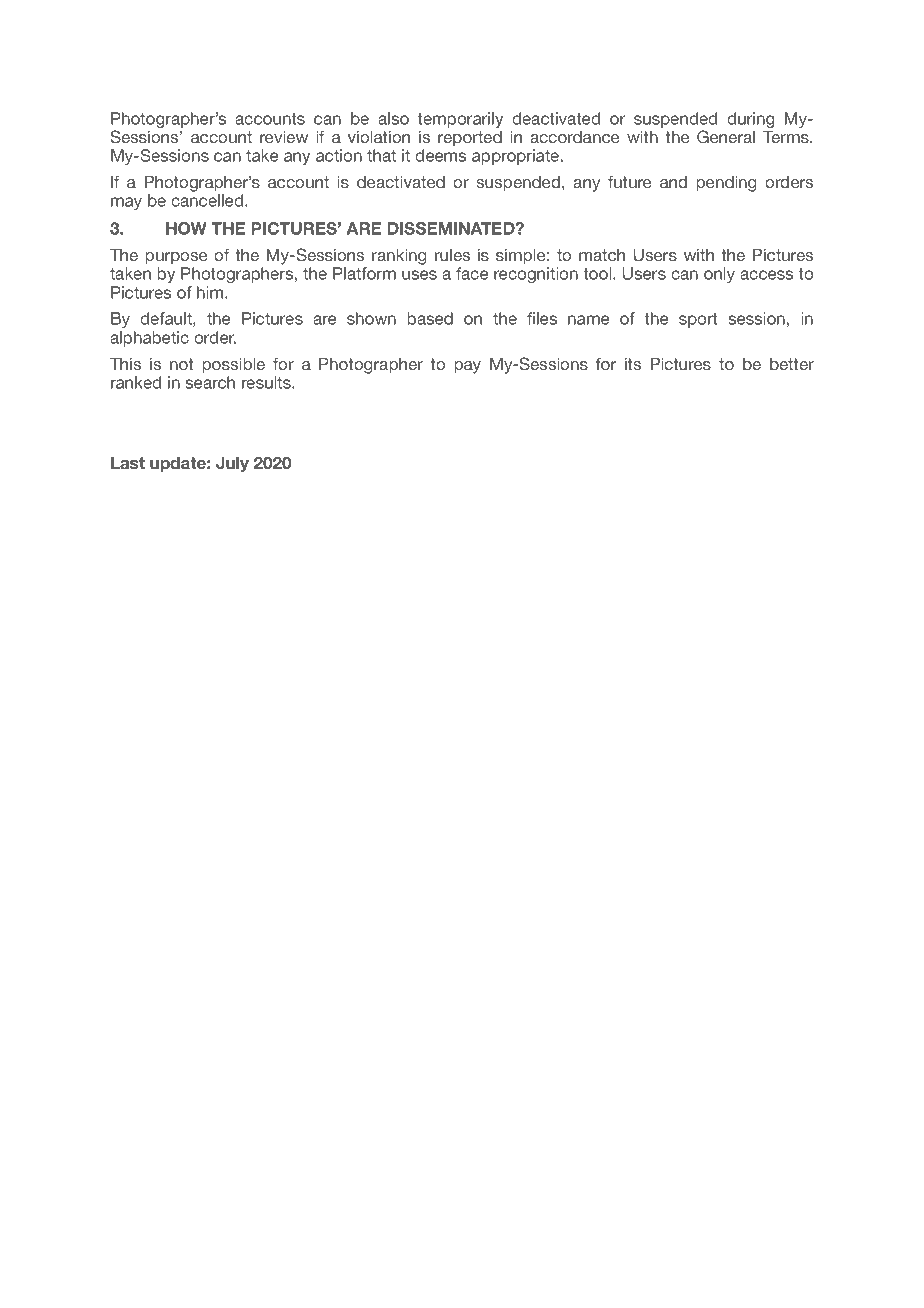  What do you see at coordinates (726, 136) in the screenshot?
I see `General` at bounding box center [726, 136].
